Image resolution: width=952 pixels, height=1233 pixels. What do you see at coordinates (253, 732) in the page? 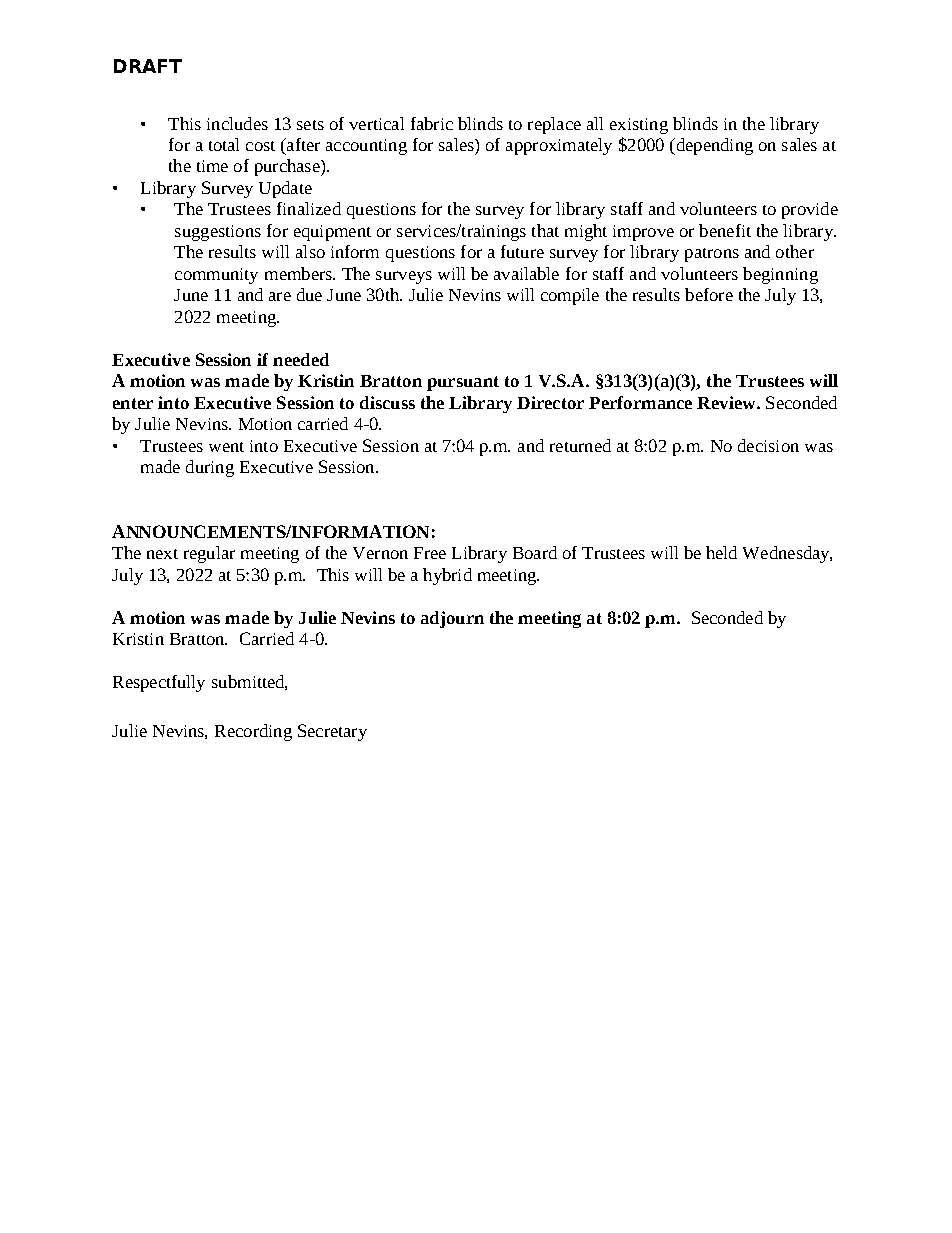
I see `Recording` at bounding box center [253, 732].
